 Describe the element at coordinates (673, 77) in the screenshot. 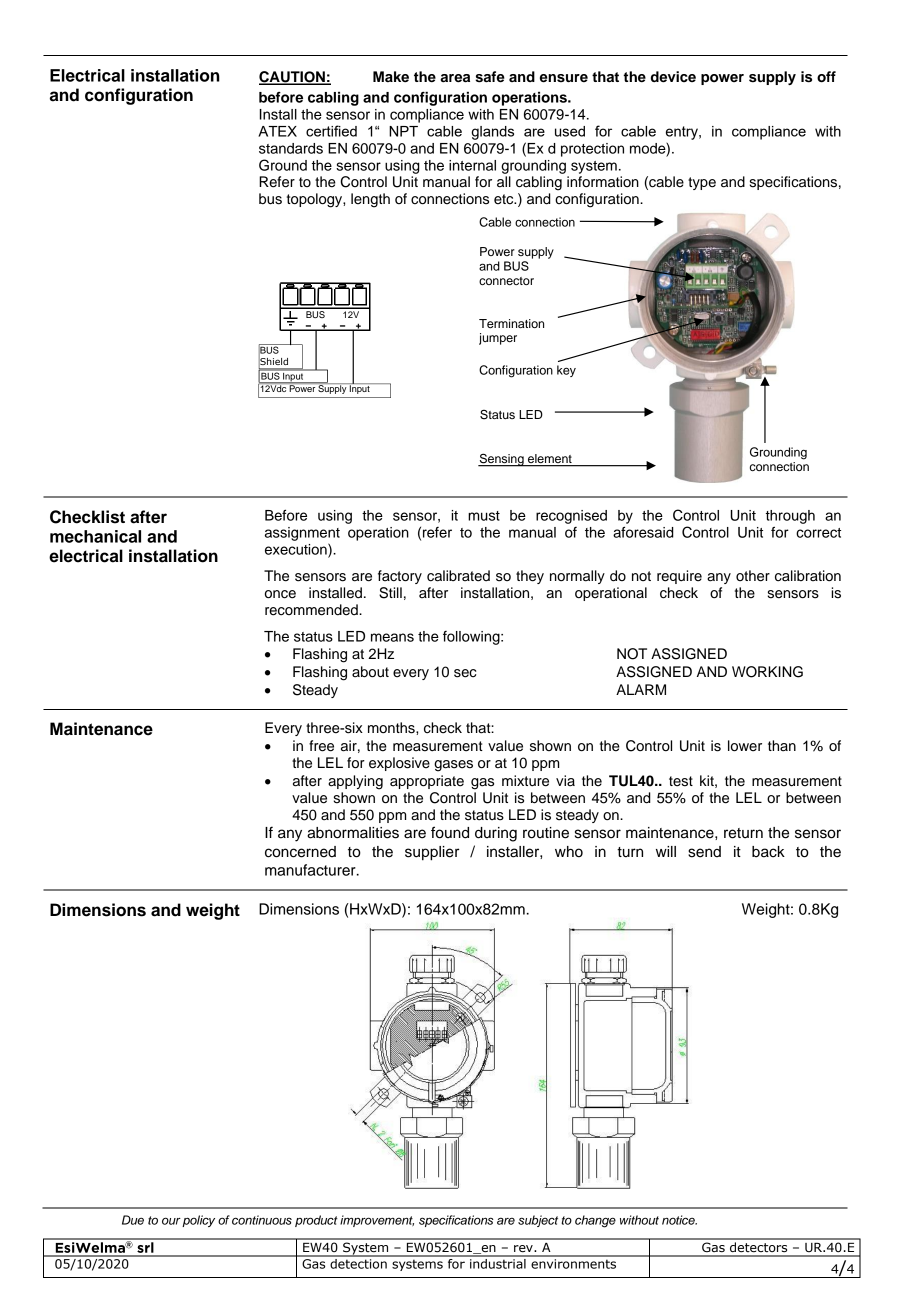

I see `device` at that location.
